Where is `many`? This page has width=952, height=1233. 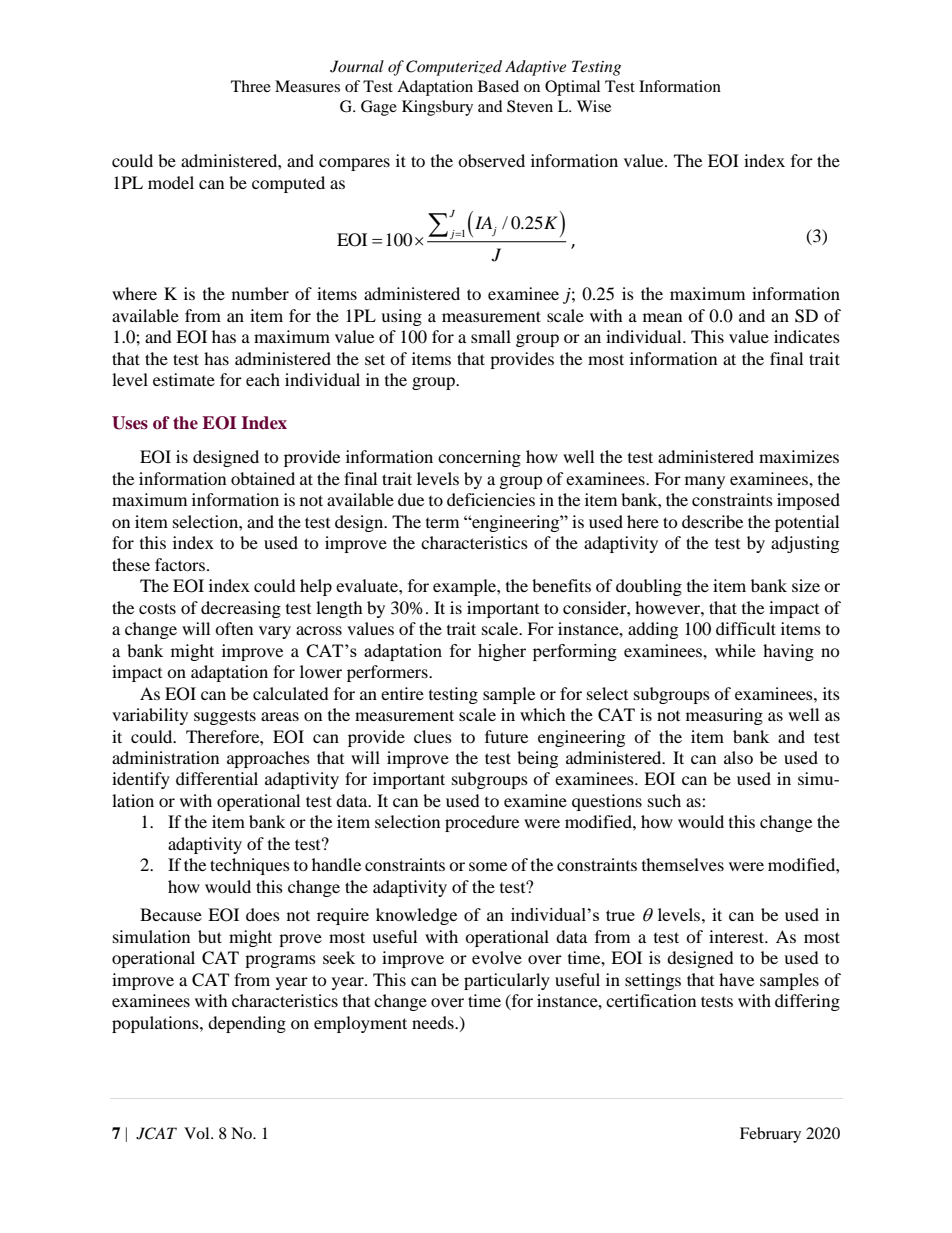
many is located at coordinates (705, 482).
